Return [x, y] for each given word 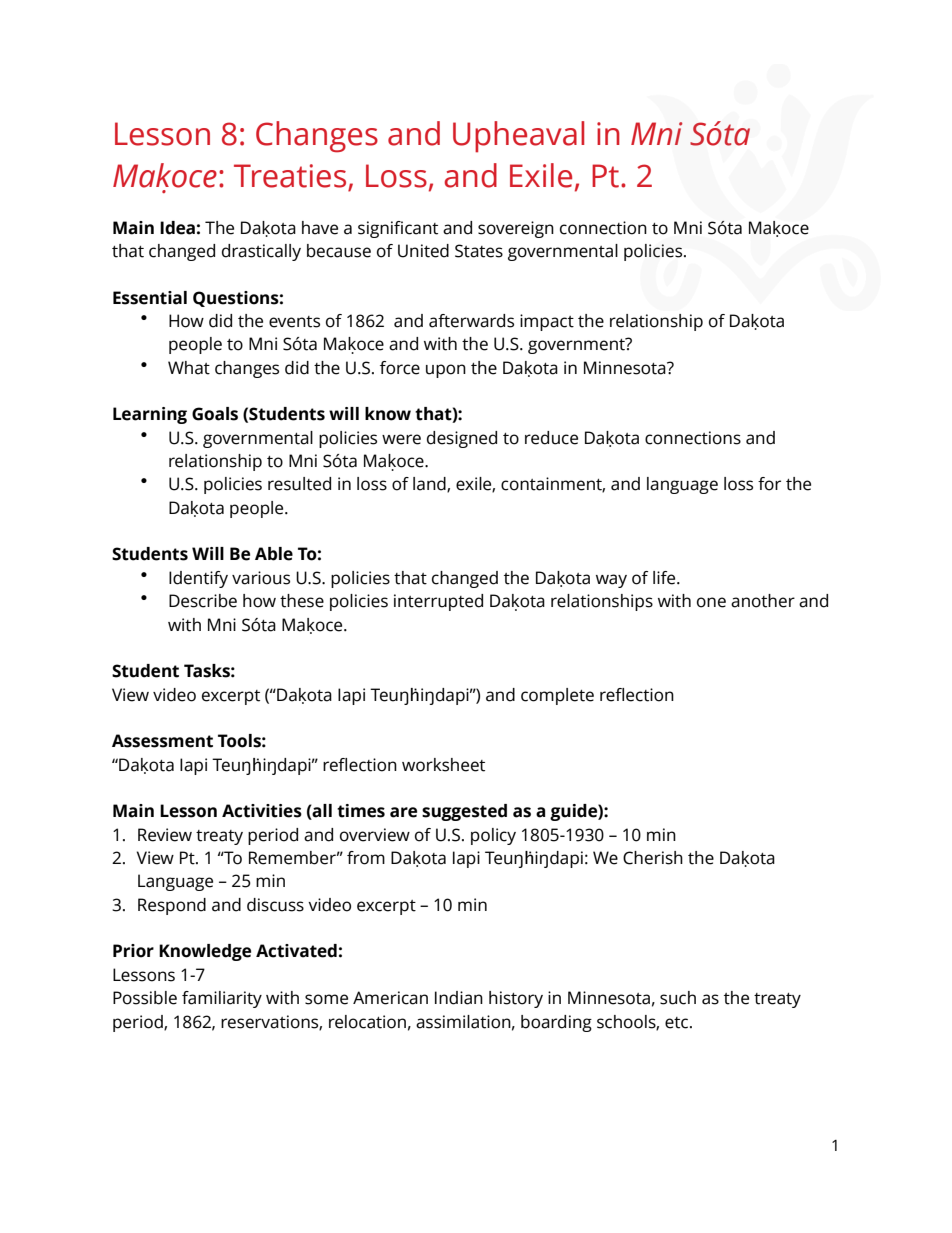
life [665, 578]
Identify [198, 579]
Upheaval [518, 137]
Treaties [291, 177]
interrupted [438, 602]
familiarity [222, 999]
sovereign [516, 229]
